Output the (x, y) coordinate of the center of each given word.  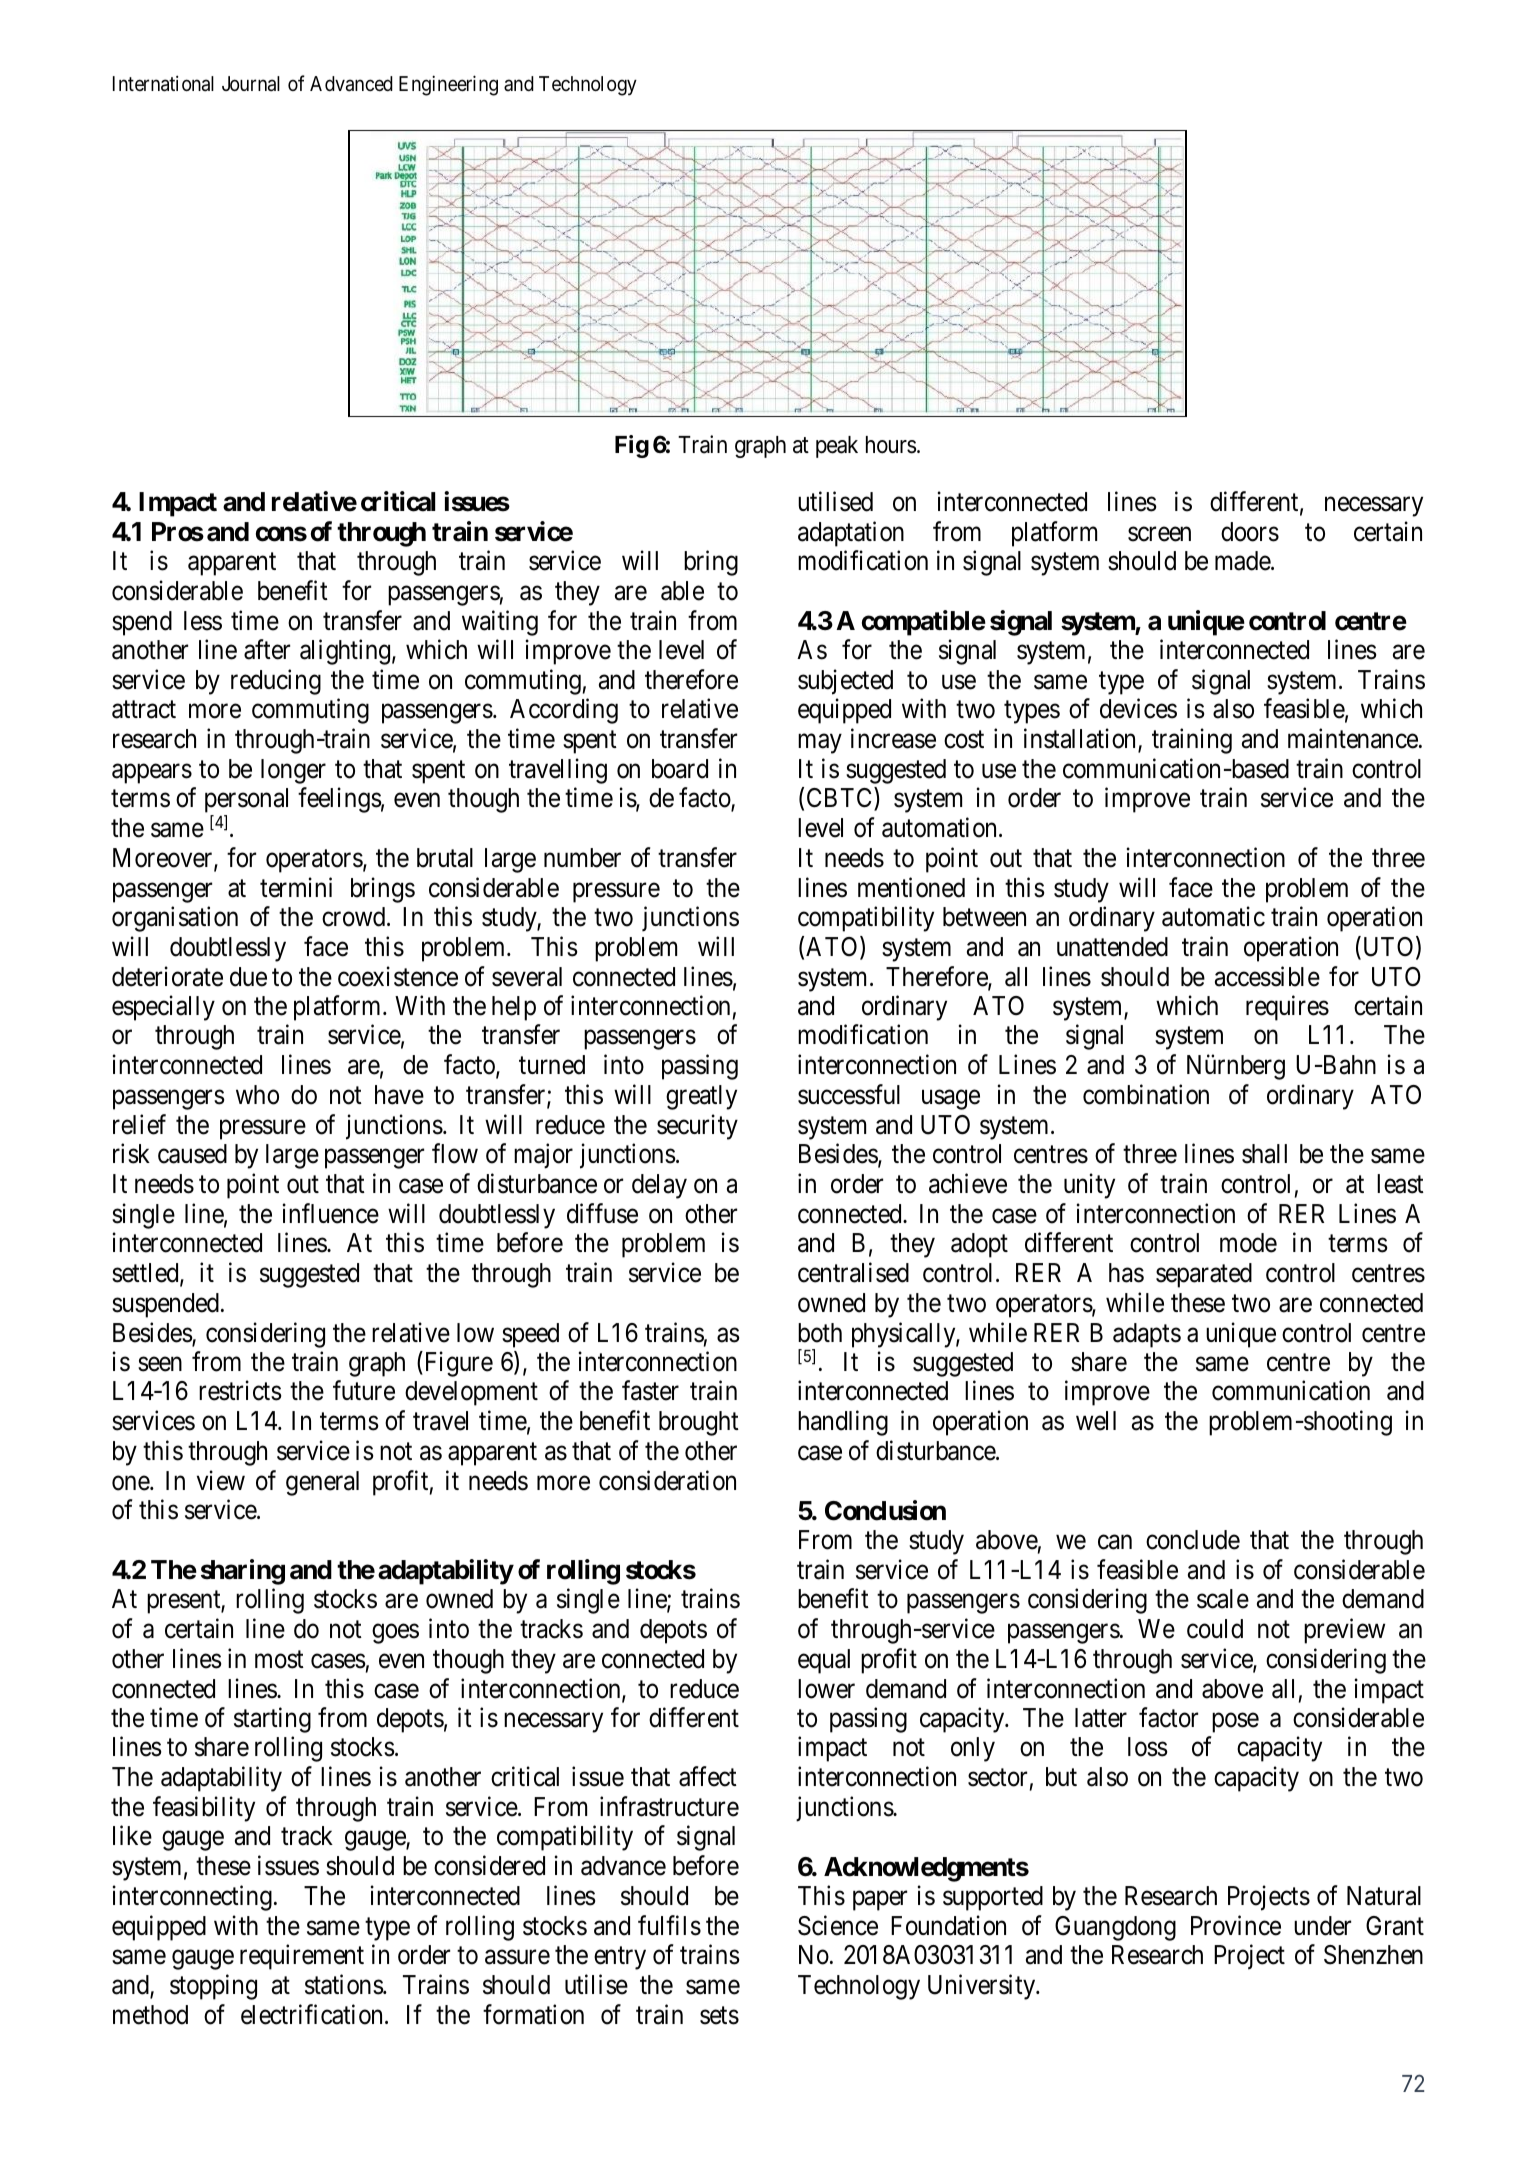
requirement (302, 1957)
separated (1204, 1275)
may (820, 744)
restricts (240, 1391)
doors (1250, 532)
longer (293, 771)
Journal (251, 84)
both (820, 1333)
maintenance (1353, 738)
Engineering (448, 85)
